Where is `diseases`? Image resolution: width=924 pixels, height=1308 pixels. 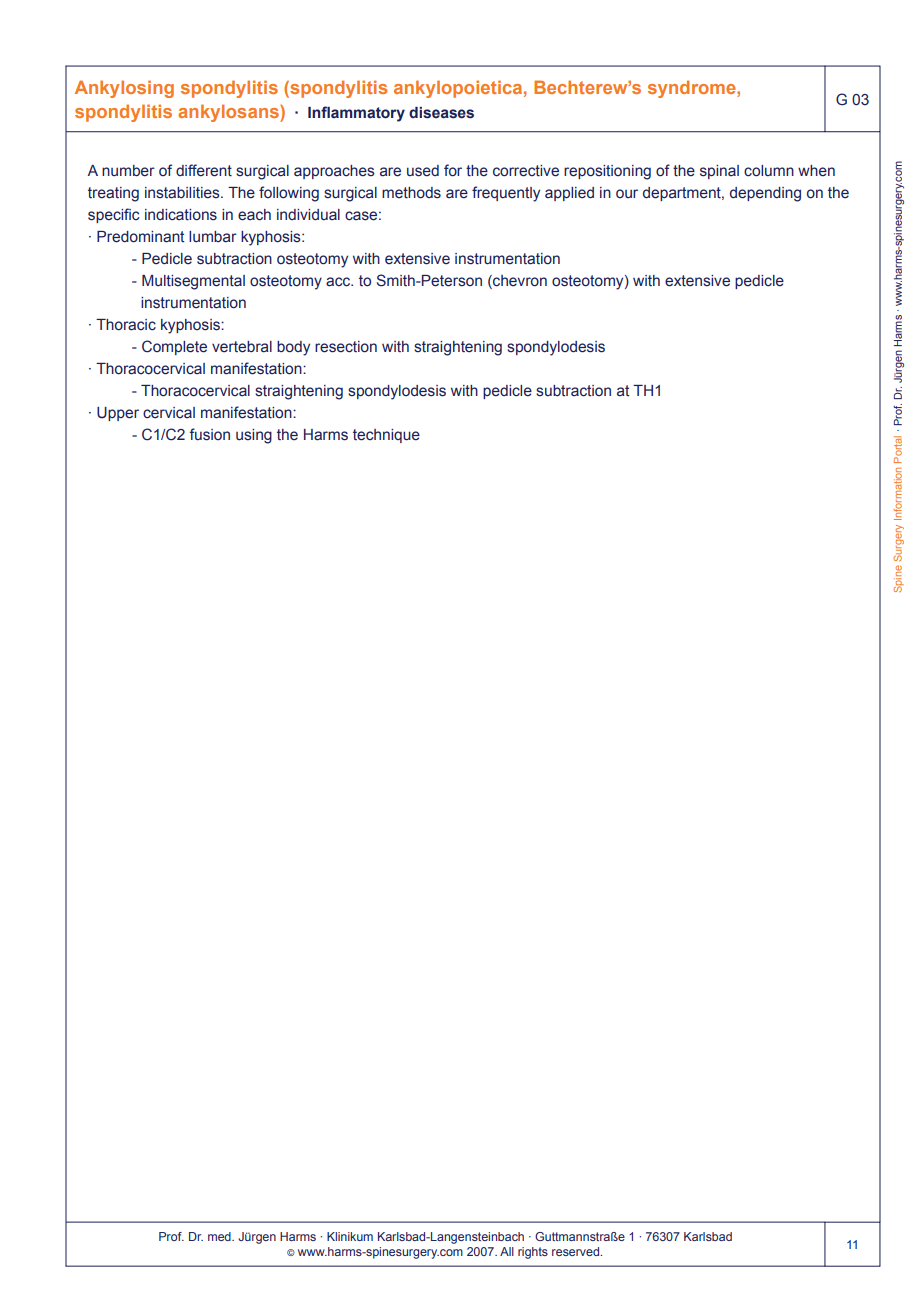
diseases is located at coordinates (441, 113).
